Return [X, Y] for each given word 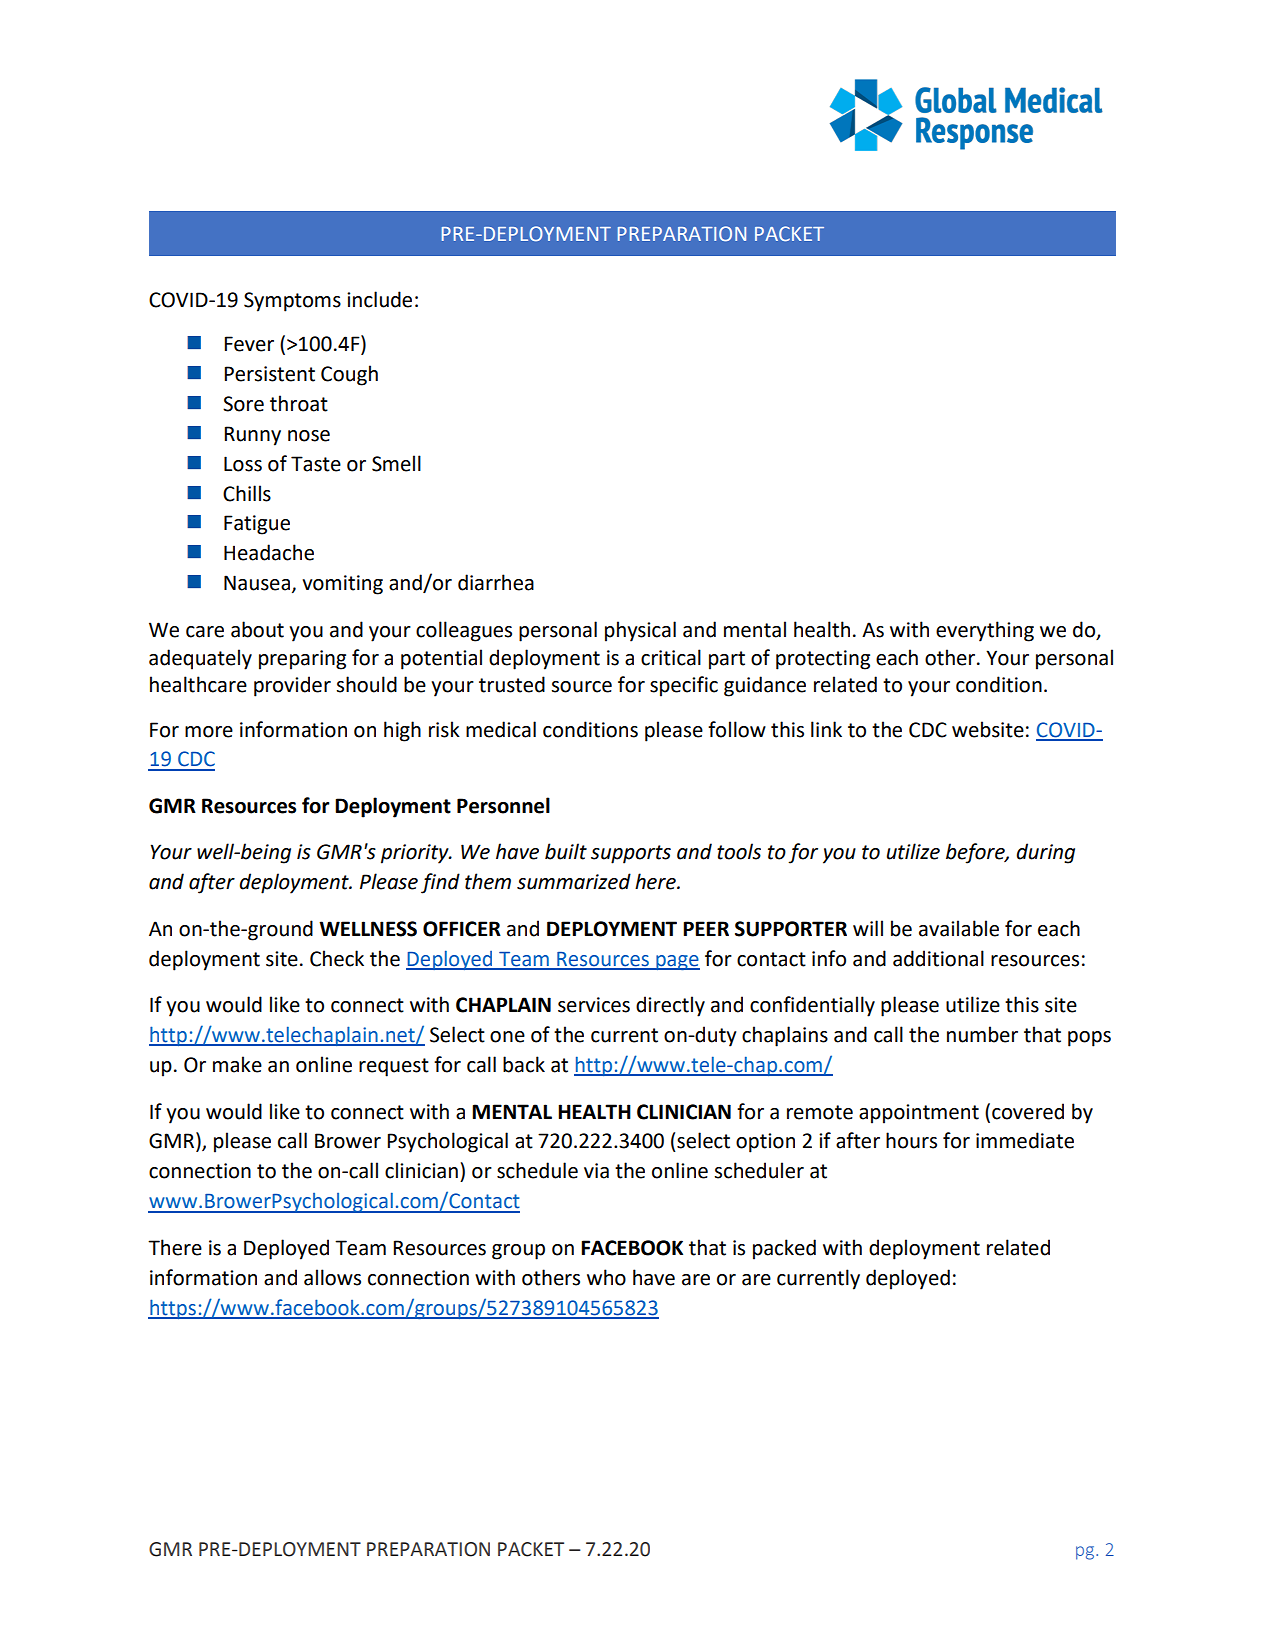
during [1045, 853]
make [237, 1064]
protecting [823, 660]
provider [292, 686]
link [826, 729]
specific [684, 686]
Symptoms [292, 302]
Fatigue [257, 525]
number [982, 1034]
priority [416, 854]
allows [332, 1277]
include [379, 299]
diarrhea [496, 582]
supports [631, 854]
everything [985, 631]
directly [670, 1006]
